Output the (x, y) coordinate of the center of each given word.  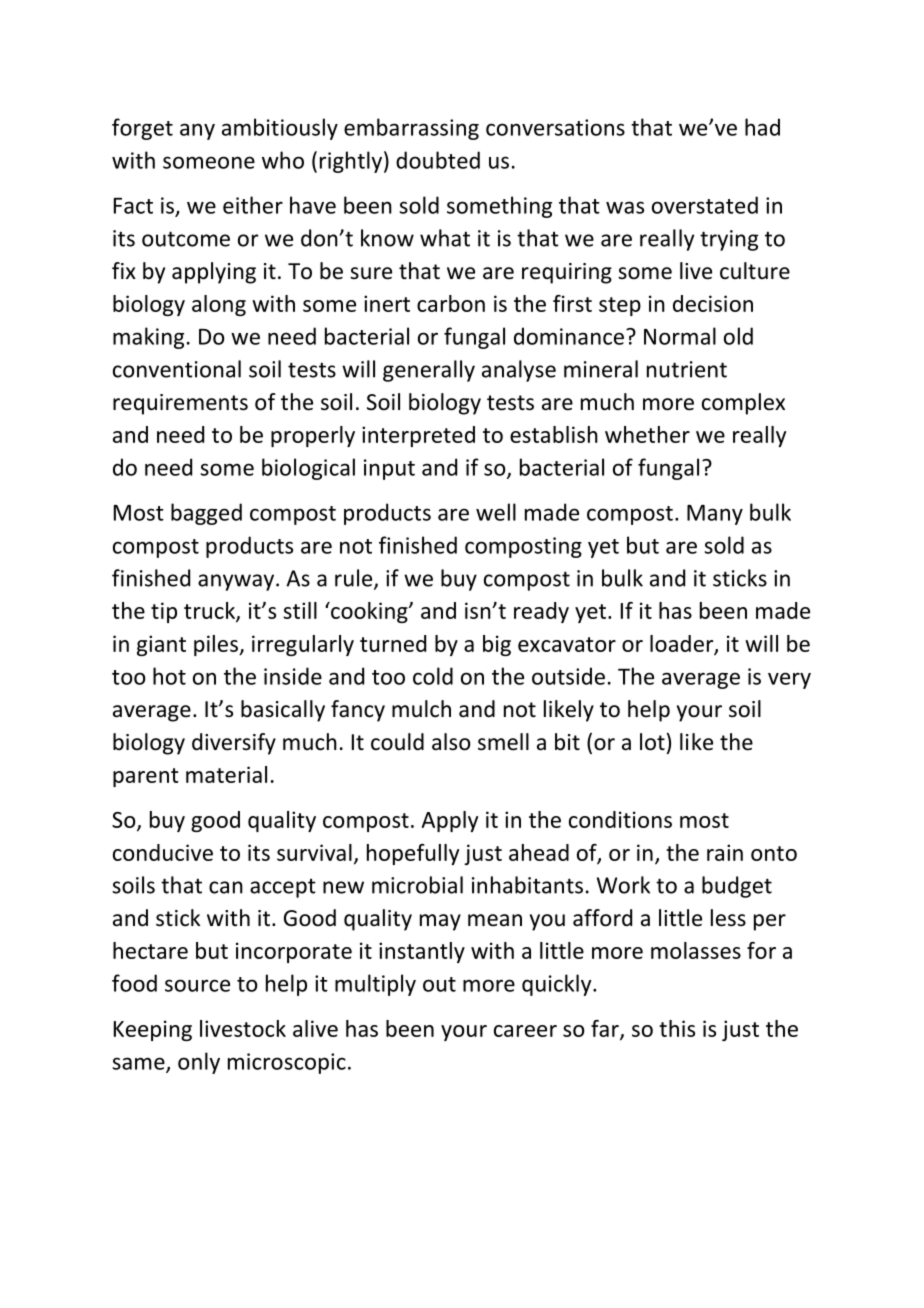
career (525, 1031)
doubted (438, 160)
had (762, 127)
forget (142, 129)
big (497, 645)
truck (210, 612)
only (199, 1063)
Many (715, 515)
